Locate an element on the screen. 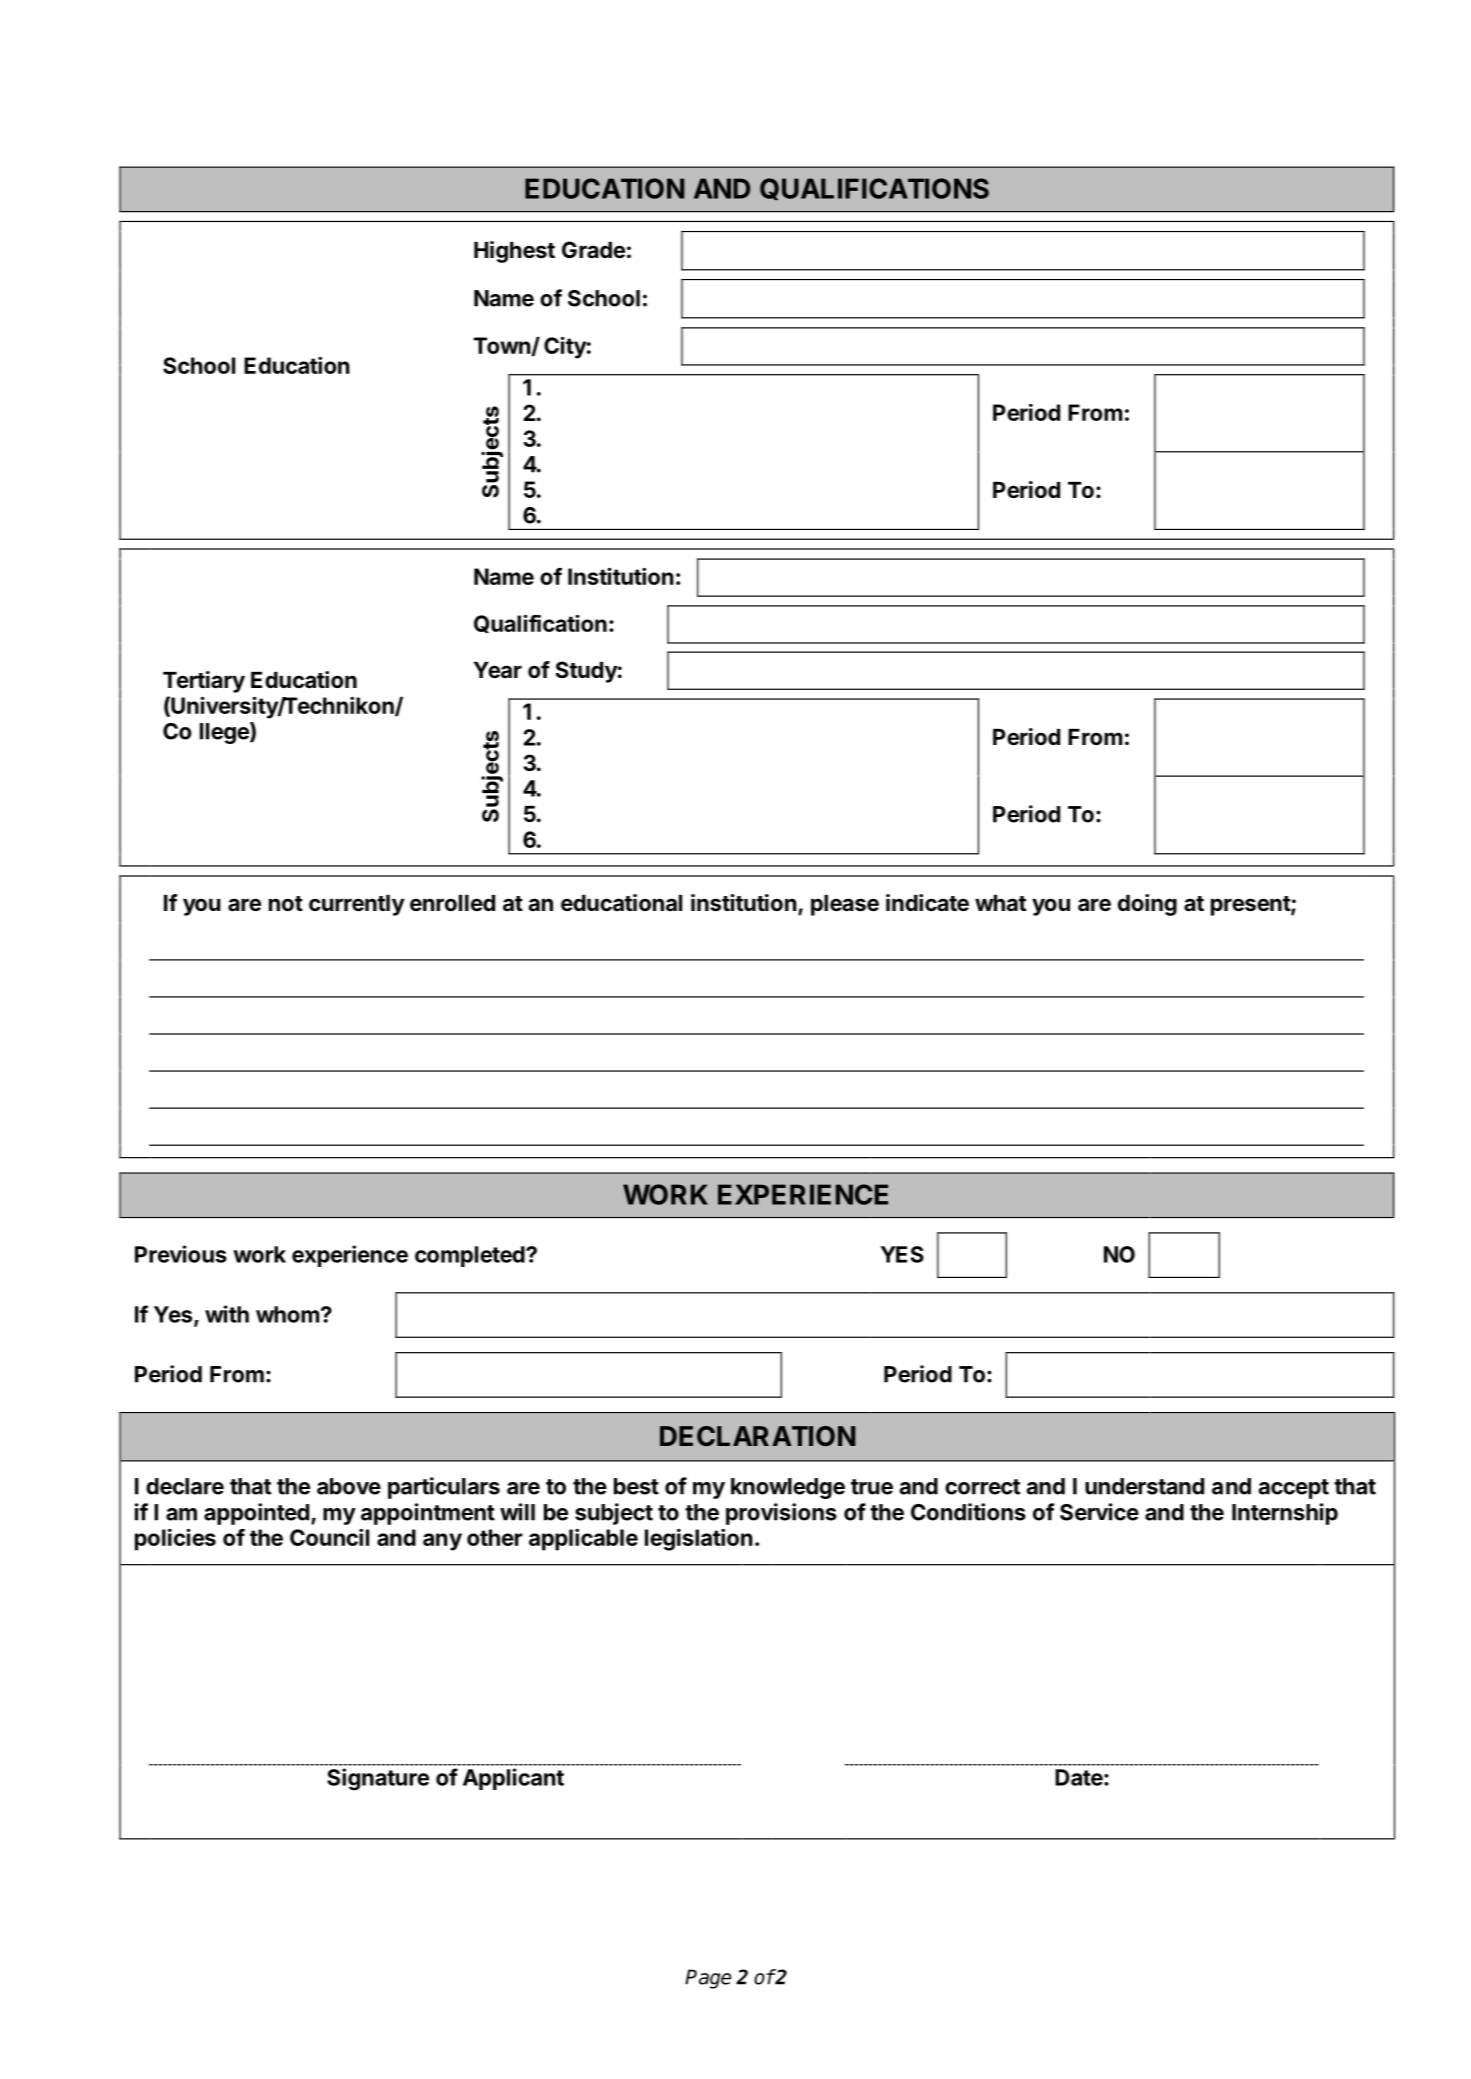 The image size is (1471, 2079). Page is located at coordinates (708, 1979).
